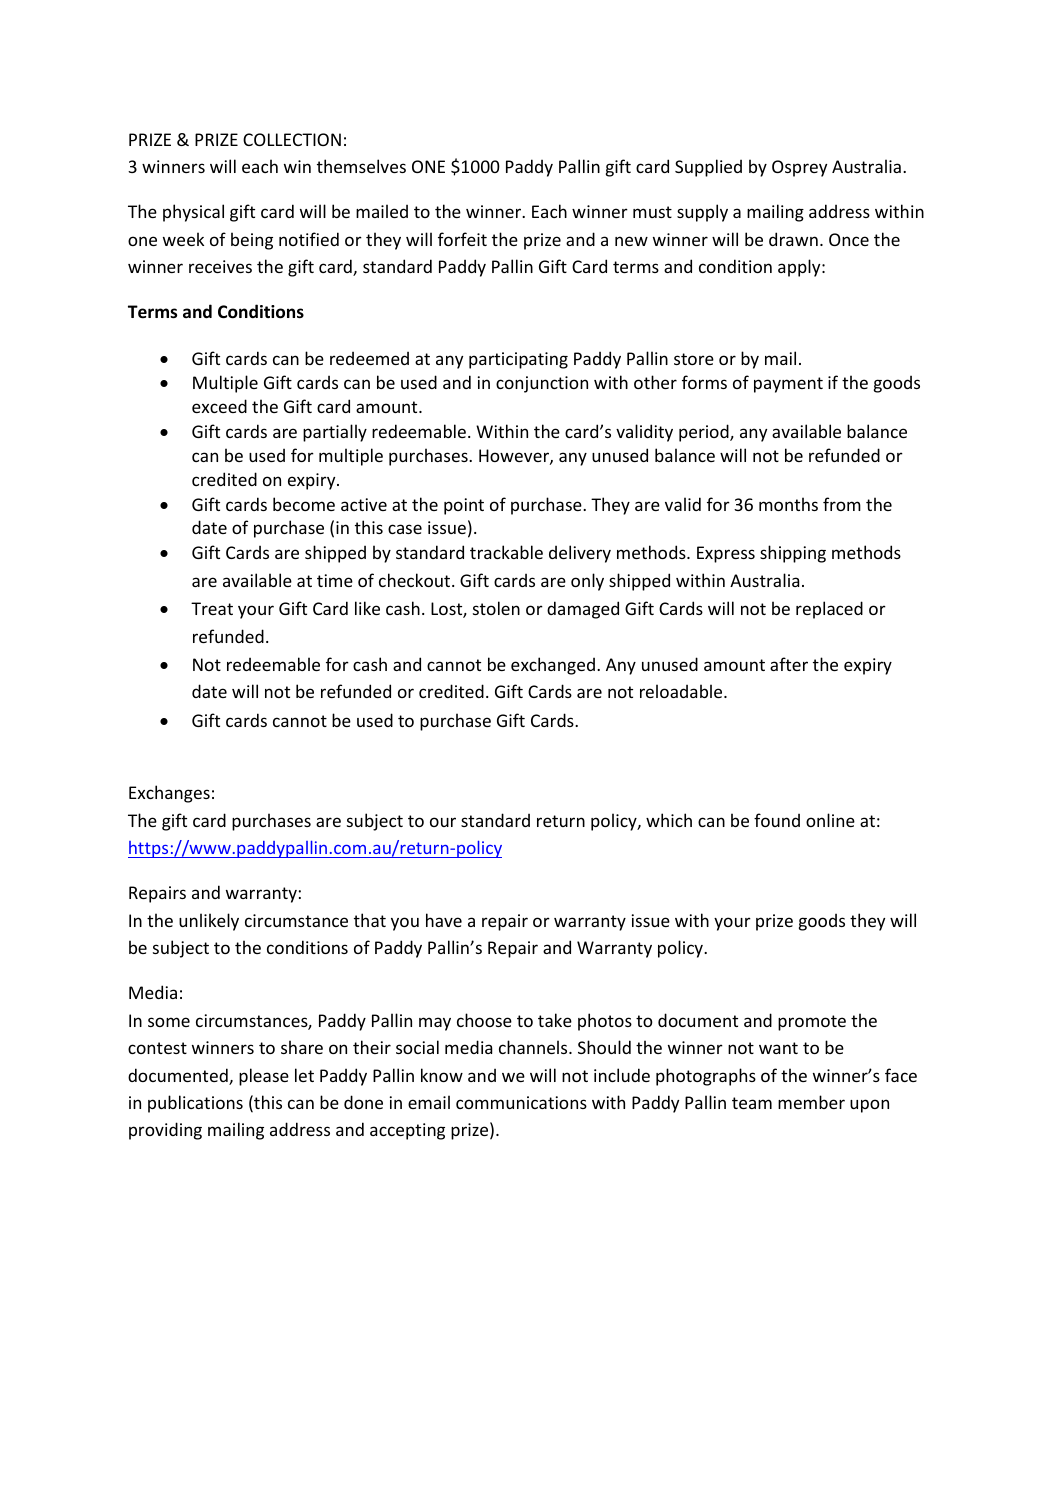  I want to click on exceed, so click(219, 406).
